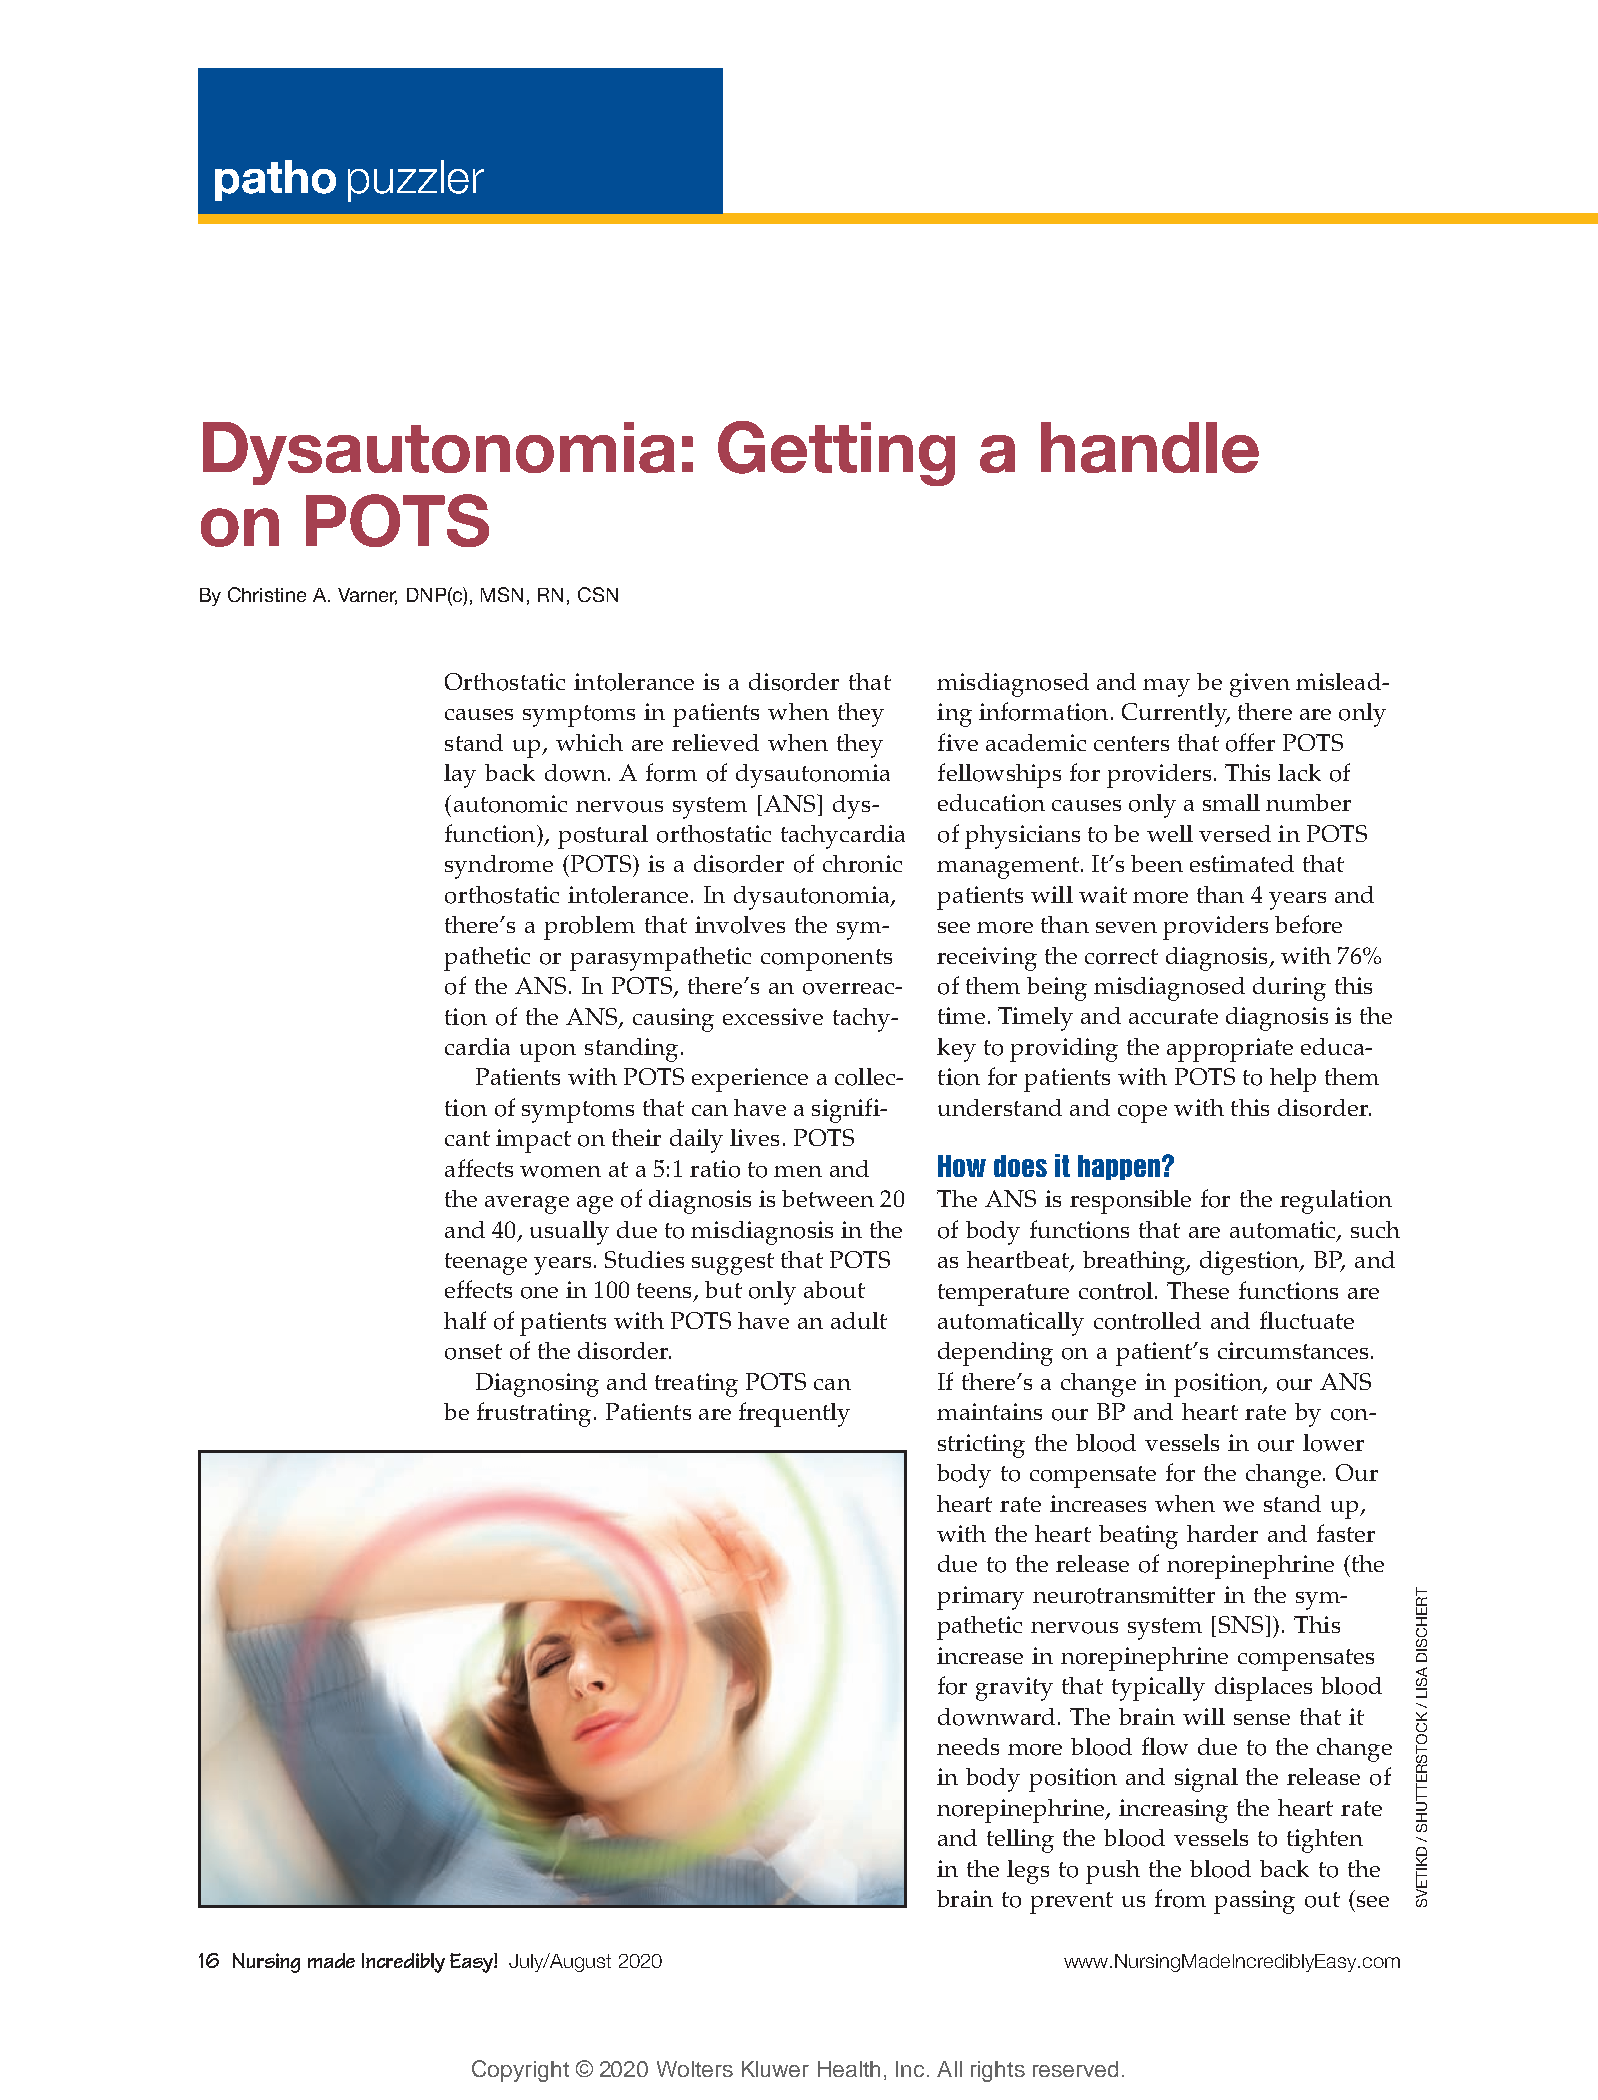 The image size is (1598, 2100). What do you see at coordinates (1150, 447) in the screenshot?
I see `handle` at bounding box center [1150, 447].
